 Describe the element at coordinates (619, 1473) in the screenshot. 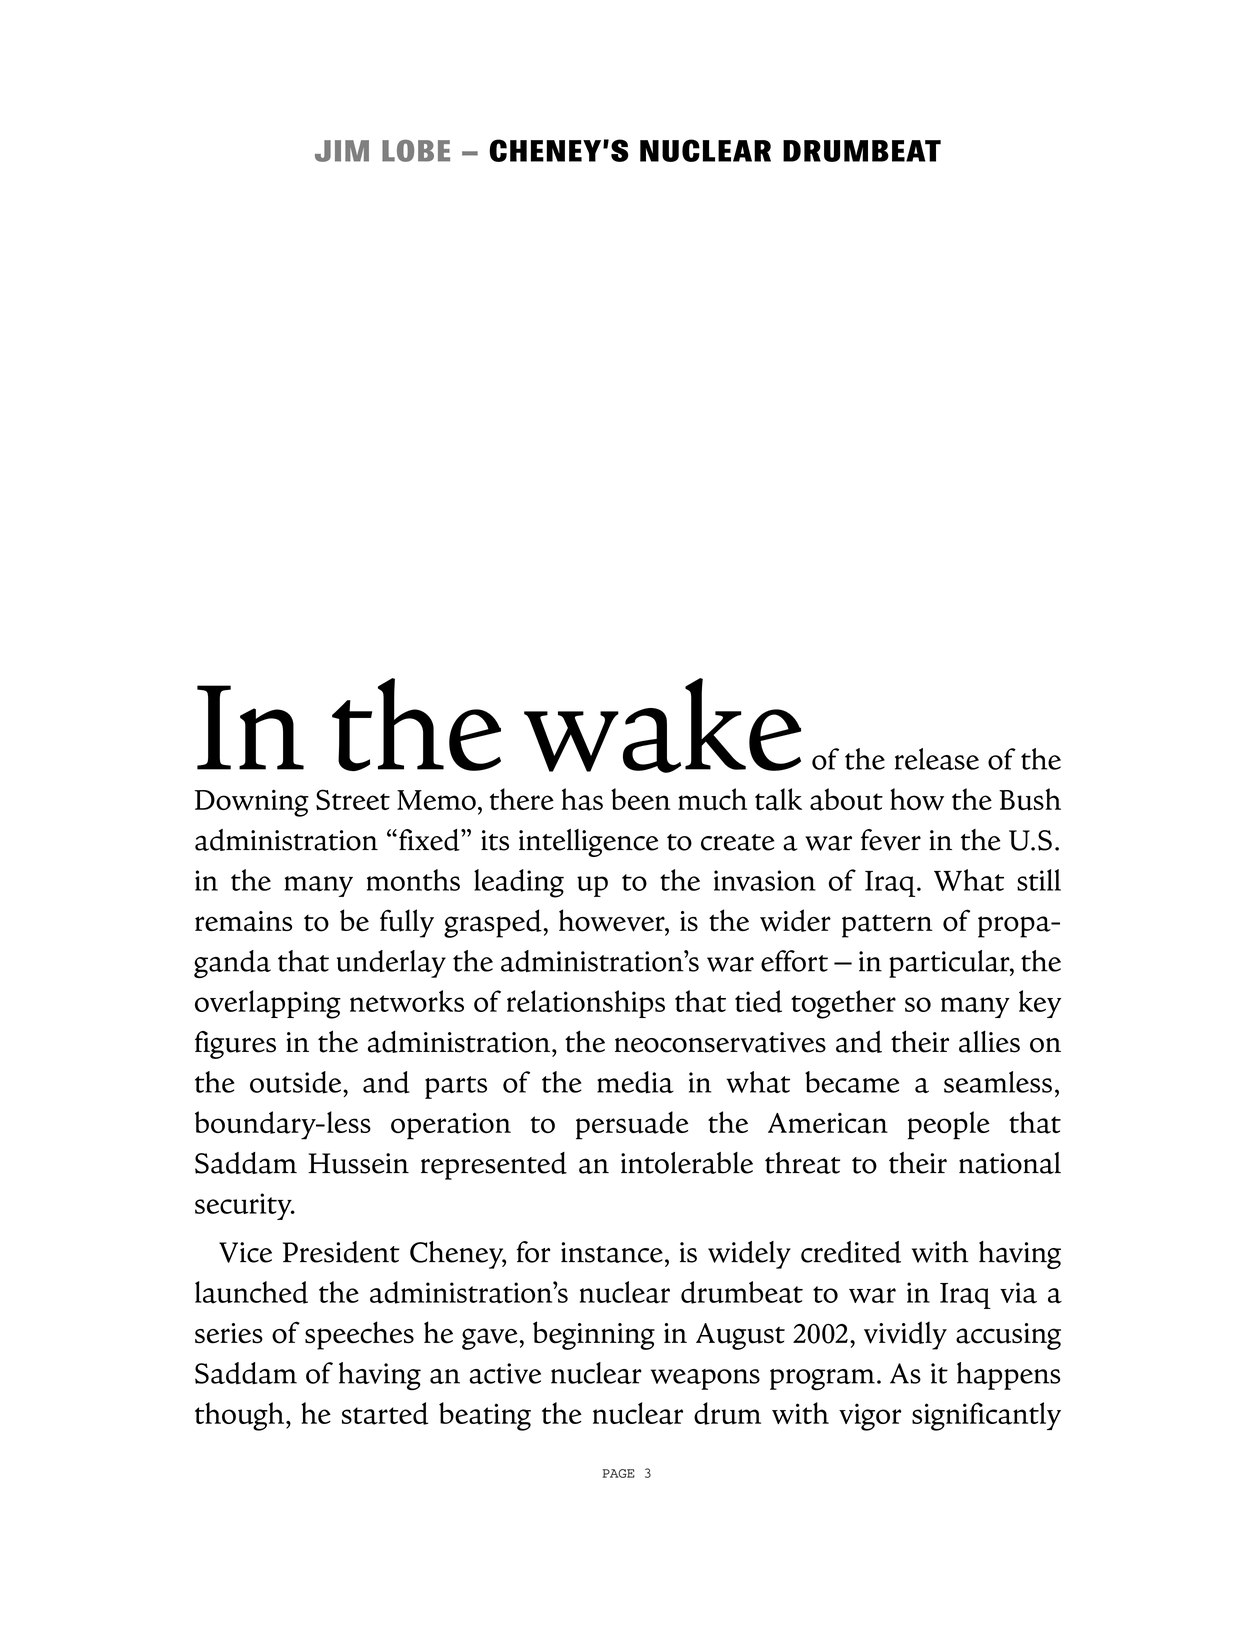

I see `PAGE` at that location.
